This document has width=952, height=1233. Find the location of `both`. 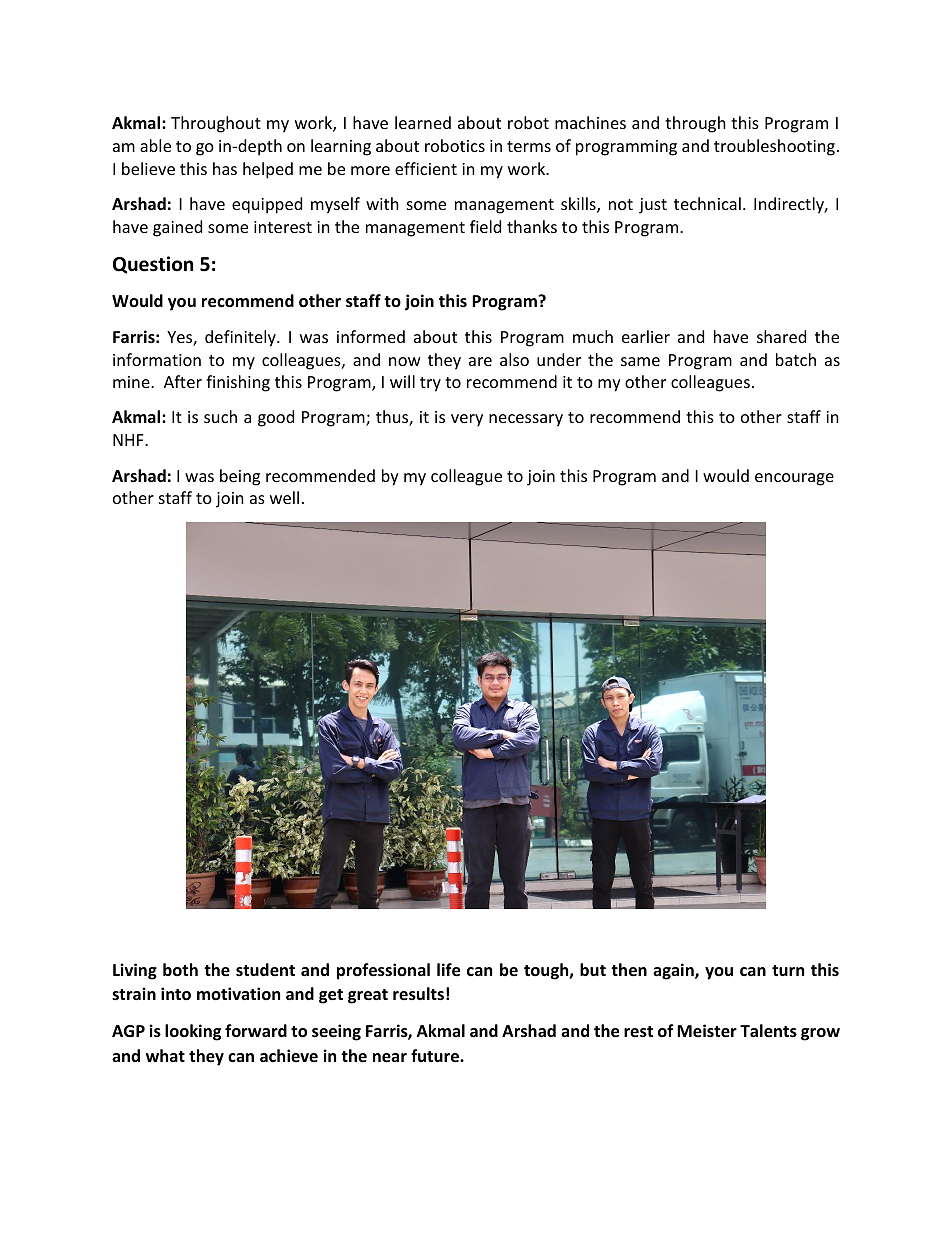

both is located at coordinates (180, 970).
